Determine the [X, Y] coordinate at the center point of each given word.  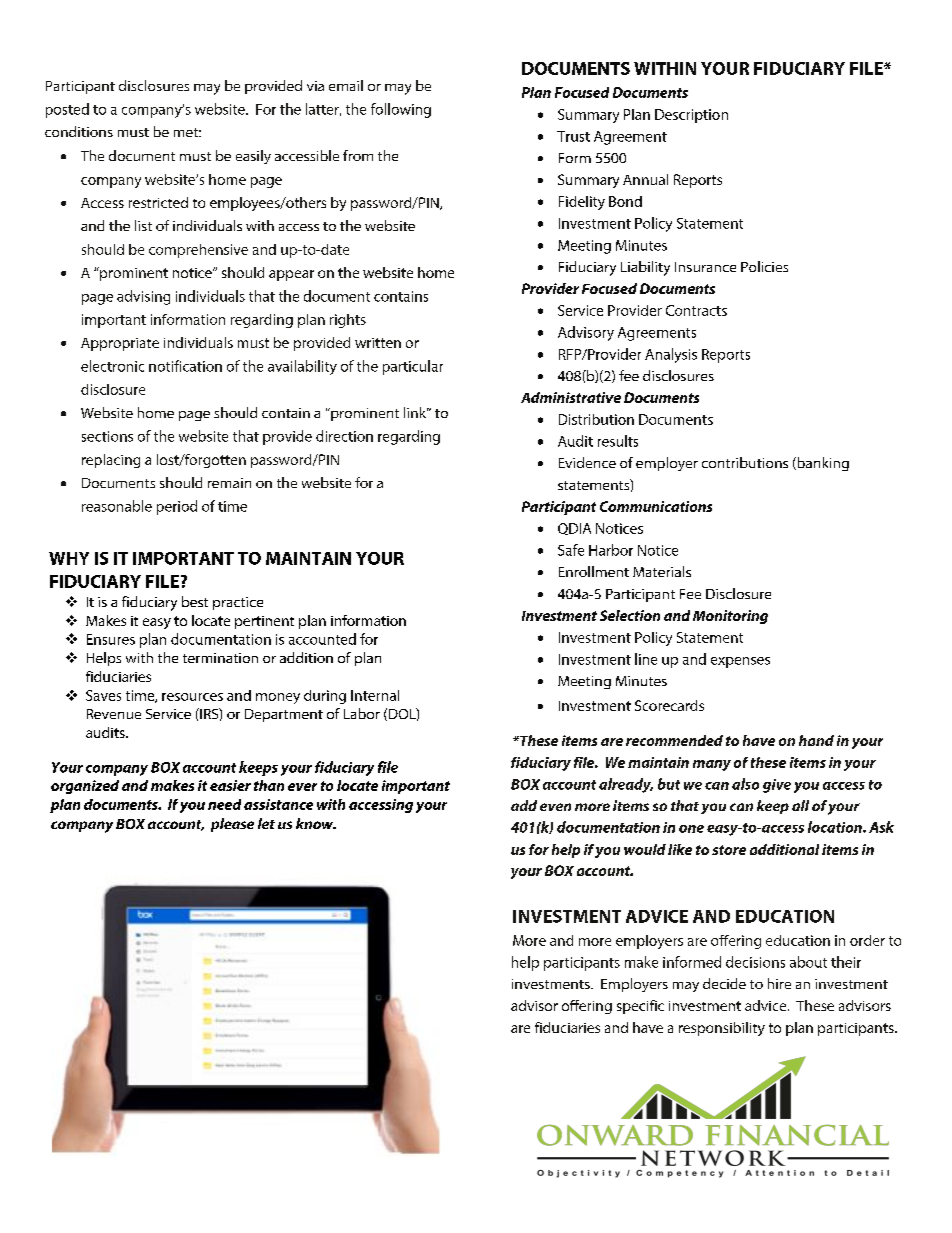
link [416, 412]
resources [192, 697]
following [401, 110]
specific [640, 1007]
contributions [745, 462]
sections [107, 436]
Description [691, 116]
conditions [79, 131]
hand [816, 740]
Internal [375, 695]
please [232, 825]
